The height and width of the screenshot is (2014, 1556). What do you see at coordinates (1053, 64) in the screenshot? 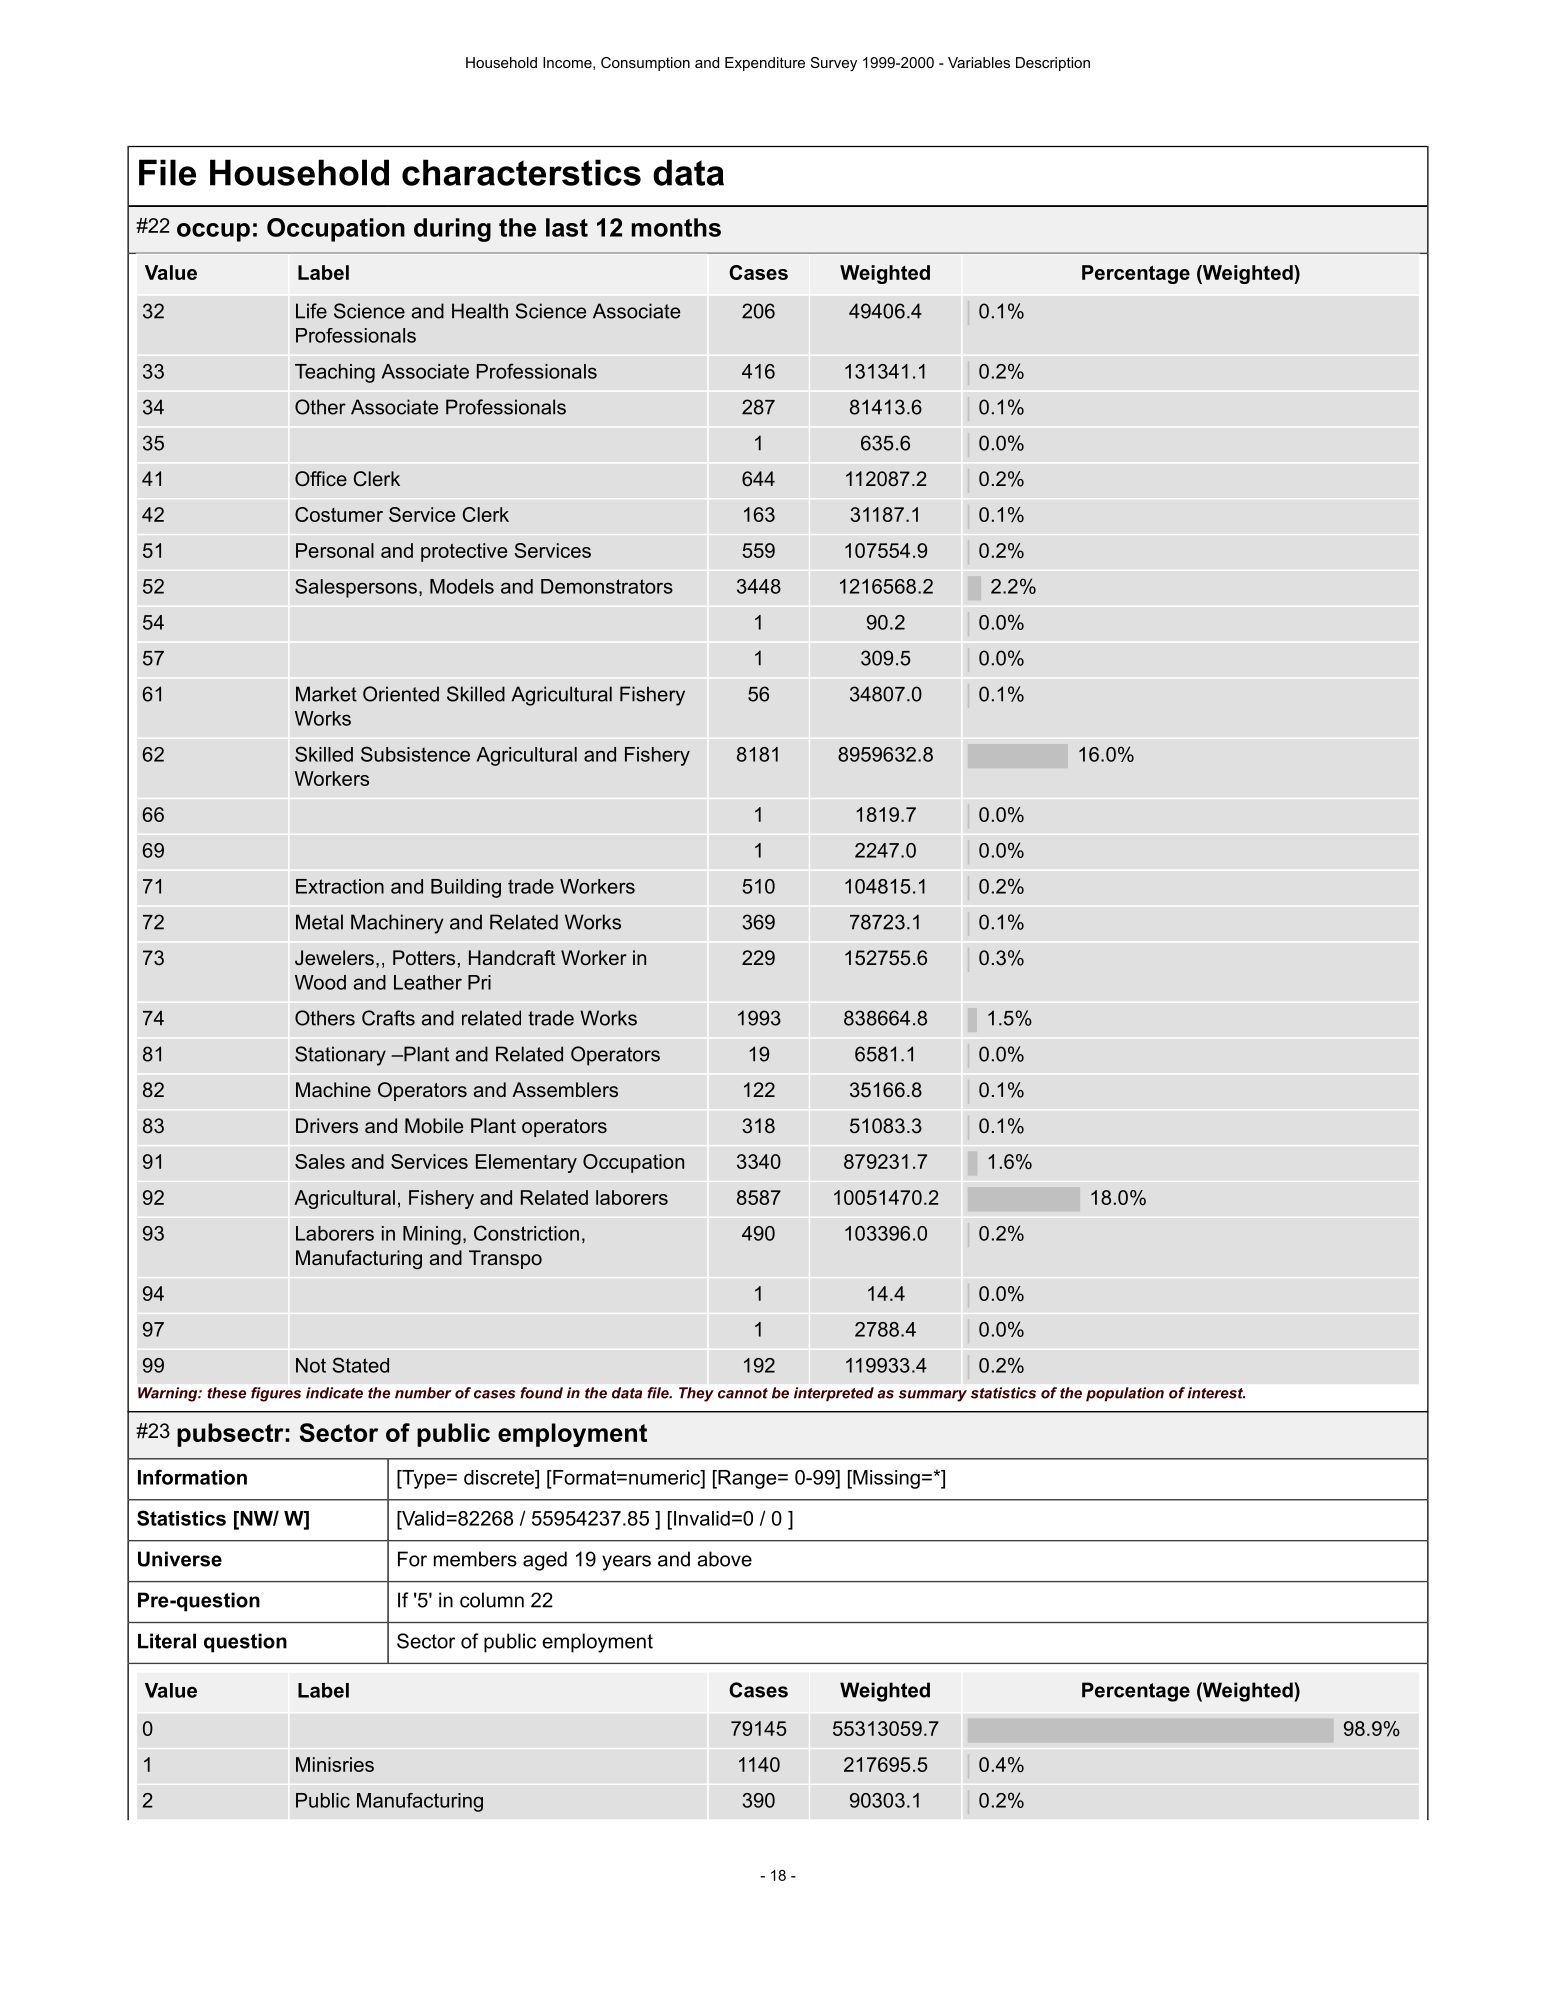
I see `Description` at bounding box center [1053, 64].
